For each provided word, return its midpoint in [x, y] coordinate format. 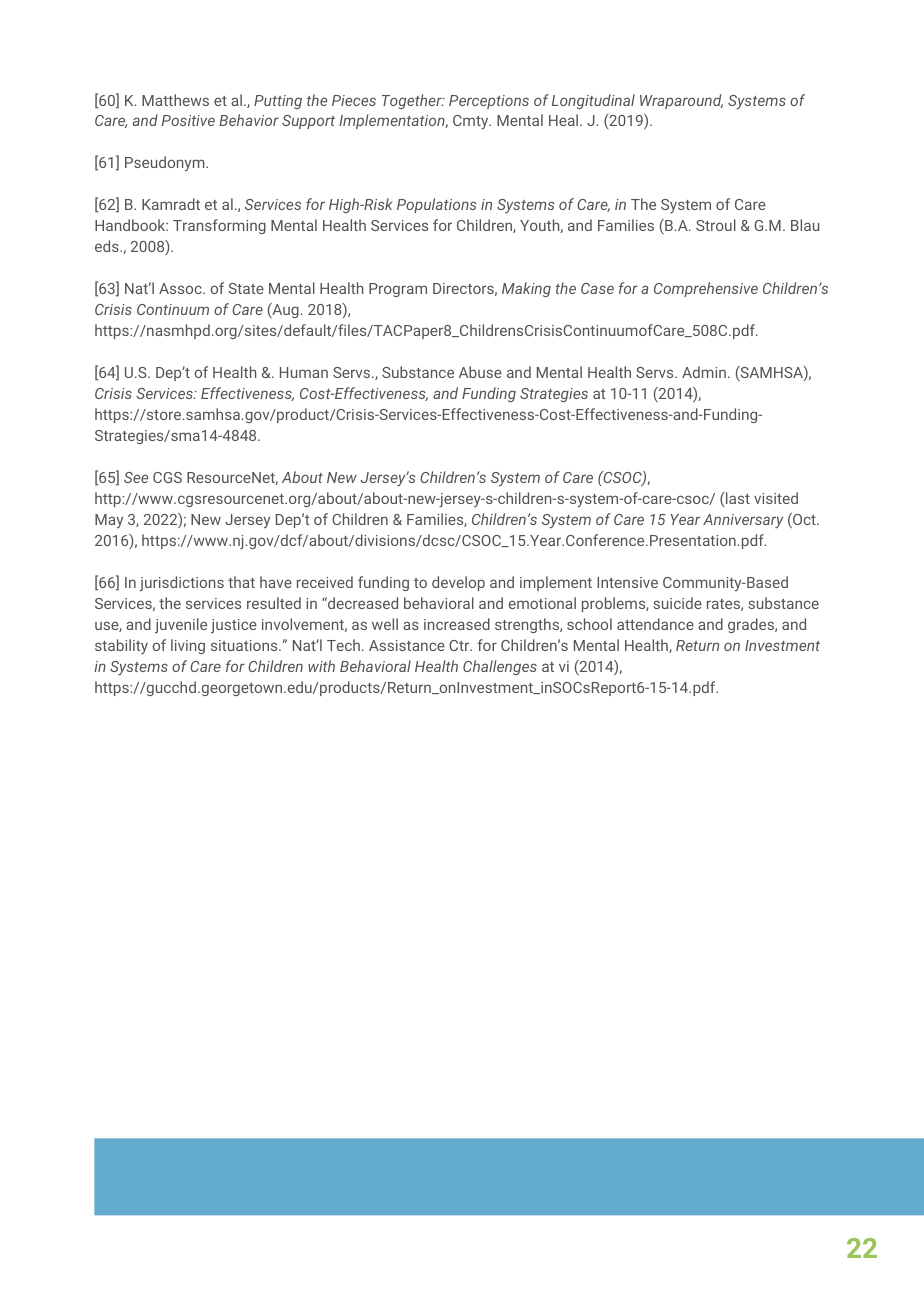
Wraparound [681, 101]
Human [304, 372]
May [109, 521]
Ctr [460, 645]
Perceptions [489, 102]
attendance [655, 624]
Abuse [480, 372]
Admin [704, 372]
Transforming [219, 226]
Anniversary [743, 521]
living [188, 646]
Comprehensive [706, 289]
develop [458, 583]
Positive [188, 120]
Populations [437, 205]
